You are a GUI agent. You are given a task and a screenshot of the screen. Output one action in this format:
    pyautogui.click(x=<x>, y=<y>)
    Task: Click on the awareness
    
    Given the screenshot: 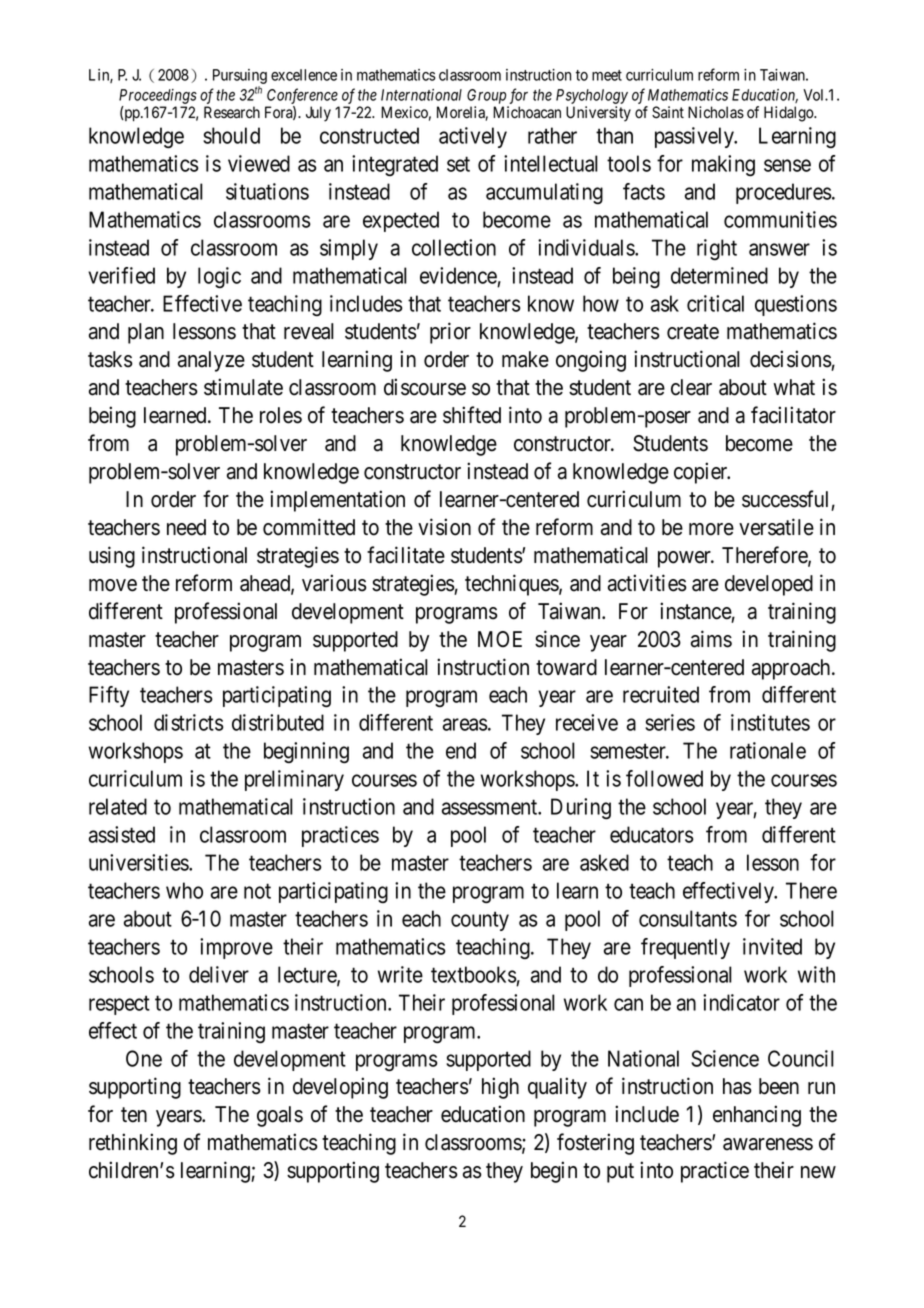 What is the action you would take?
    pyautogui.click(x=768, y=1144)
